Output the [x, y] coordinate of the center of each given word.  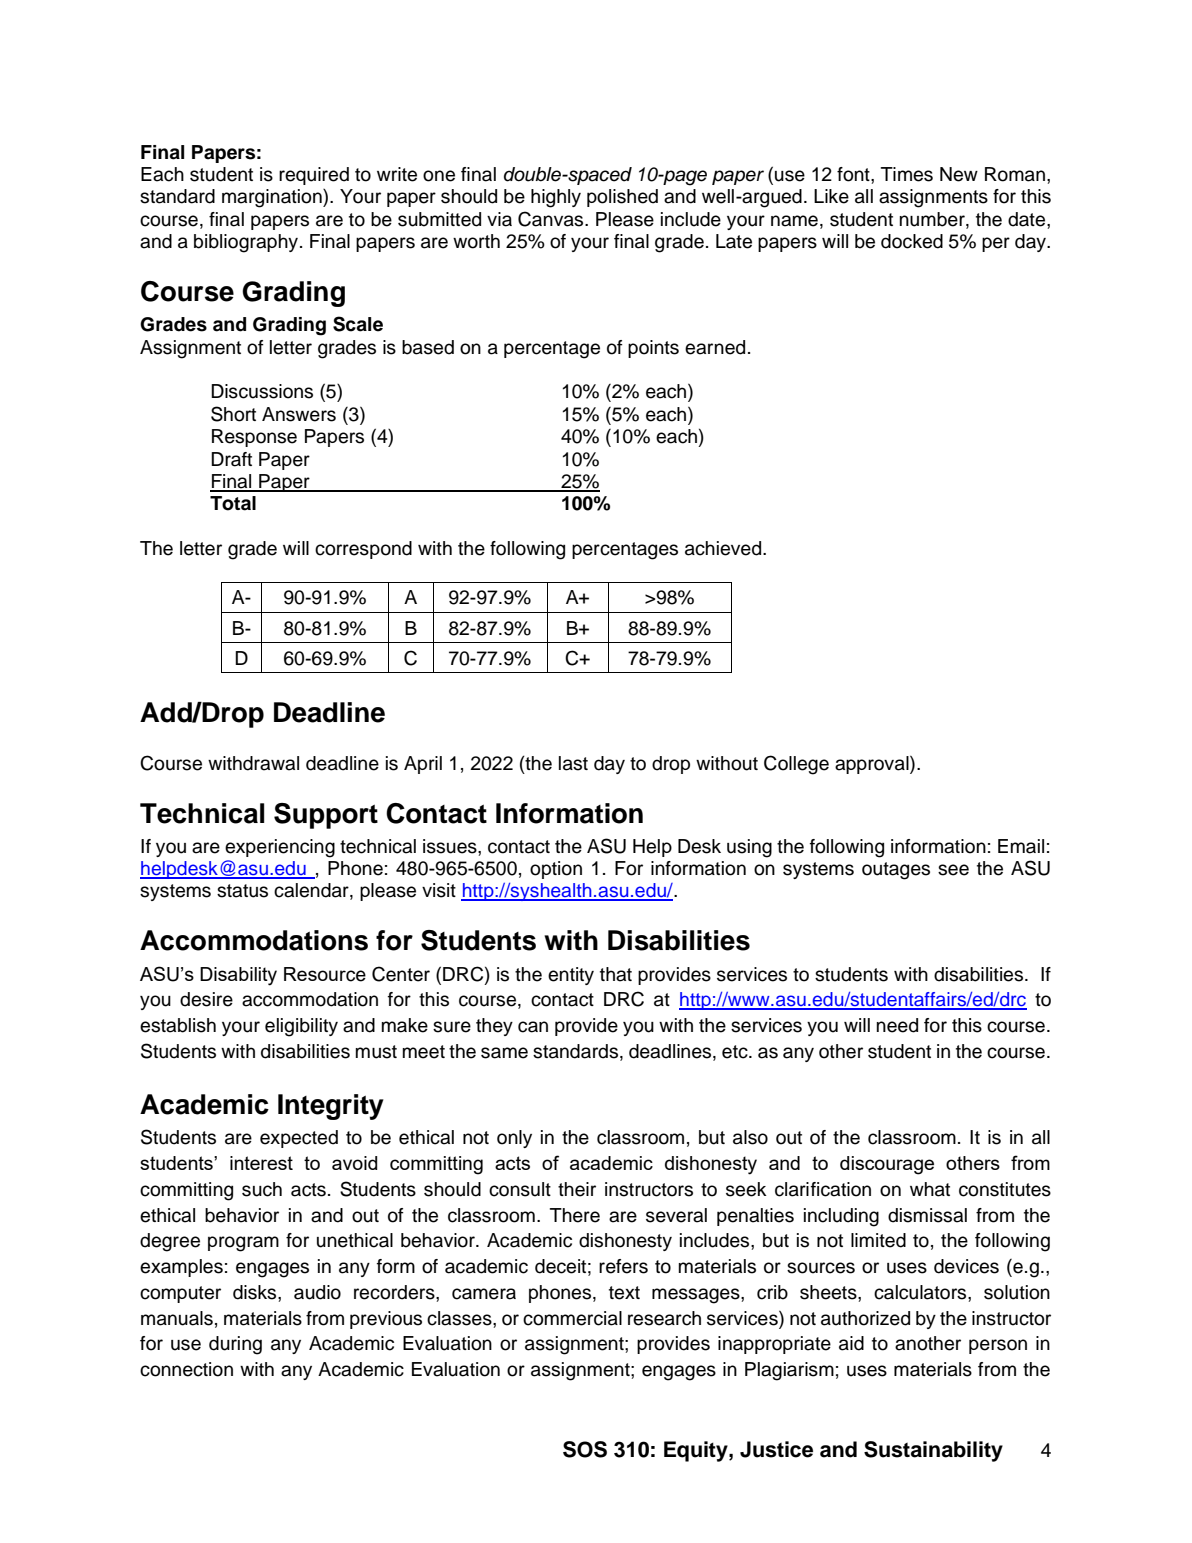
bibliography [247, 243]
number [933, 219]
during [235, 1345]
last [573, 763]
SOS [585, 1449]
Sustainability [933, 1451]
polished [622, 198]
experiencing [280, 848]
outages [896, 871]
